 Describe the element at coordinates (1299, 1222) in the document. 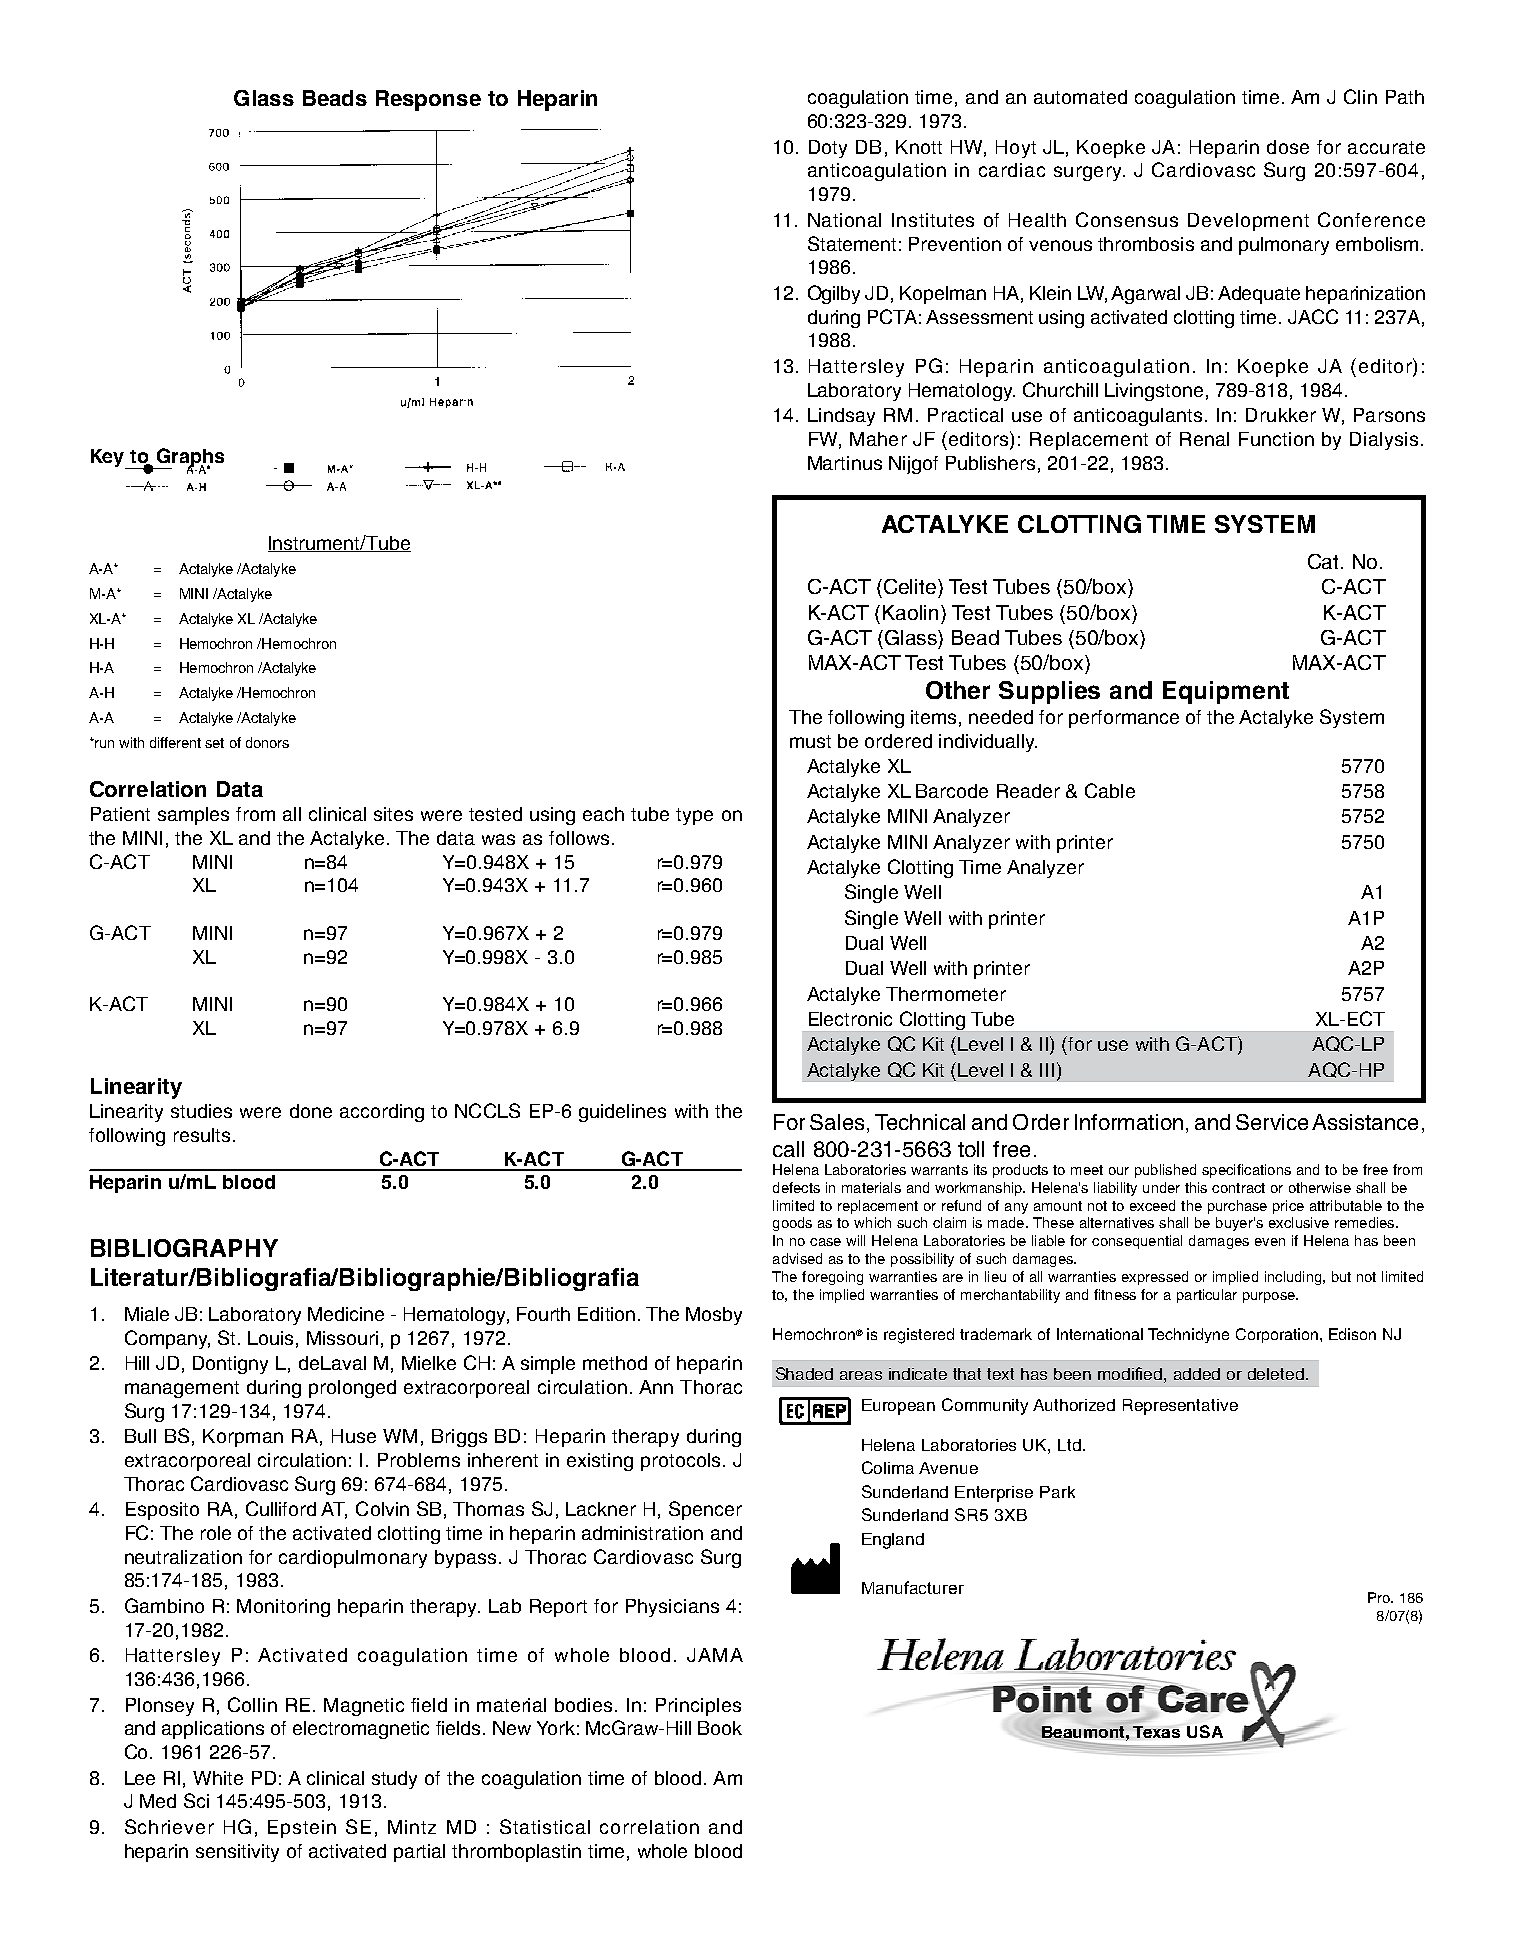

I see `exclusive` at that location.
